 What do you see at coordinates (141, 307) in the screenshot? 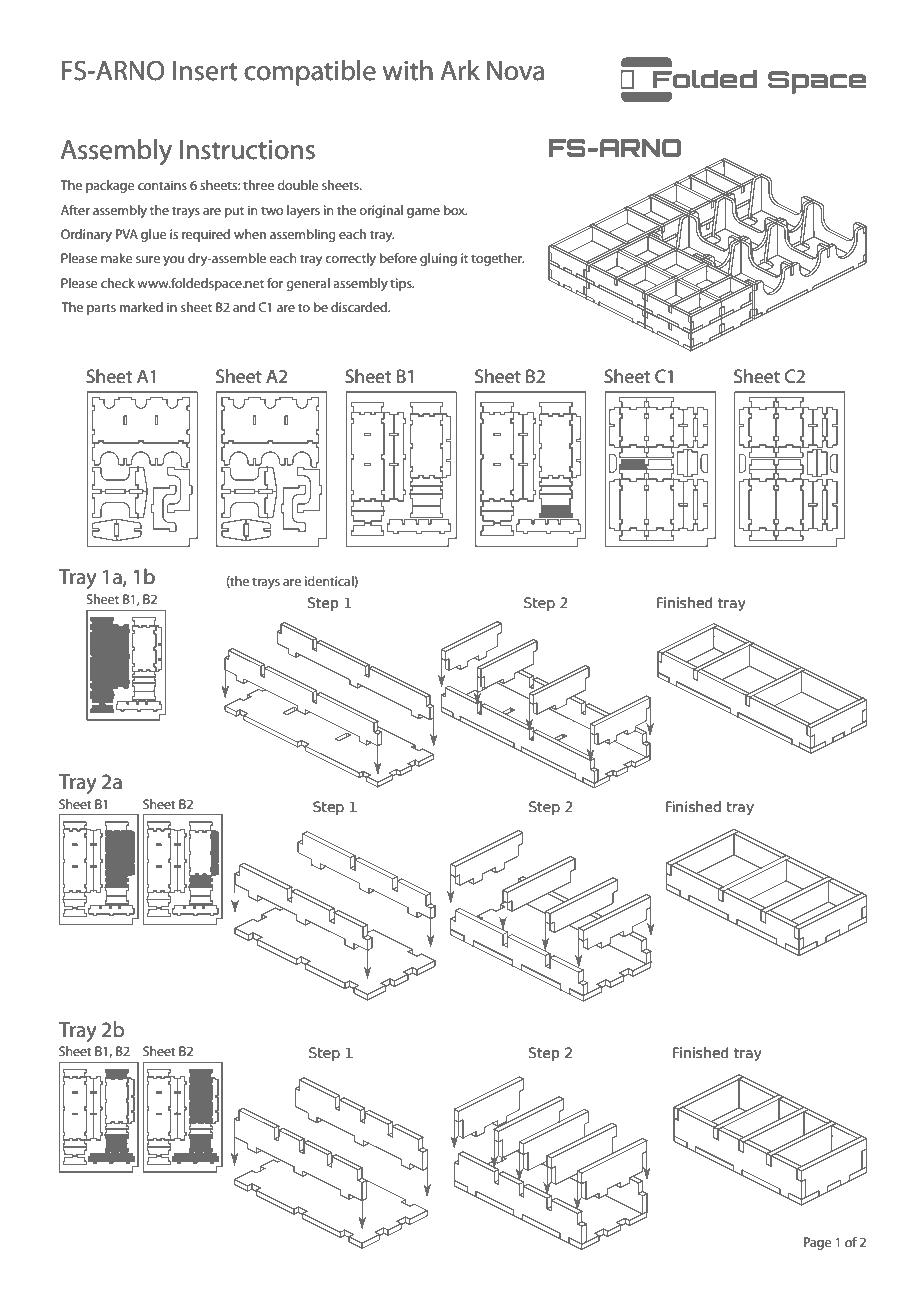
I see `marked` at bounding box center [141, 307].
